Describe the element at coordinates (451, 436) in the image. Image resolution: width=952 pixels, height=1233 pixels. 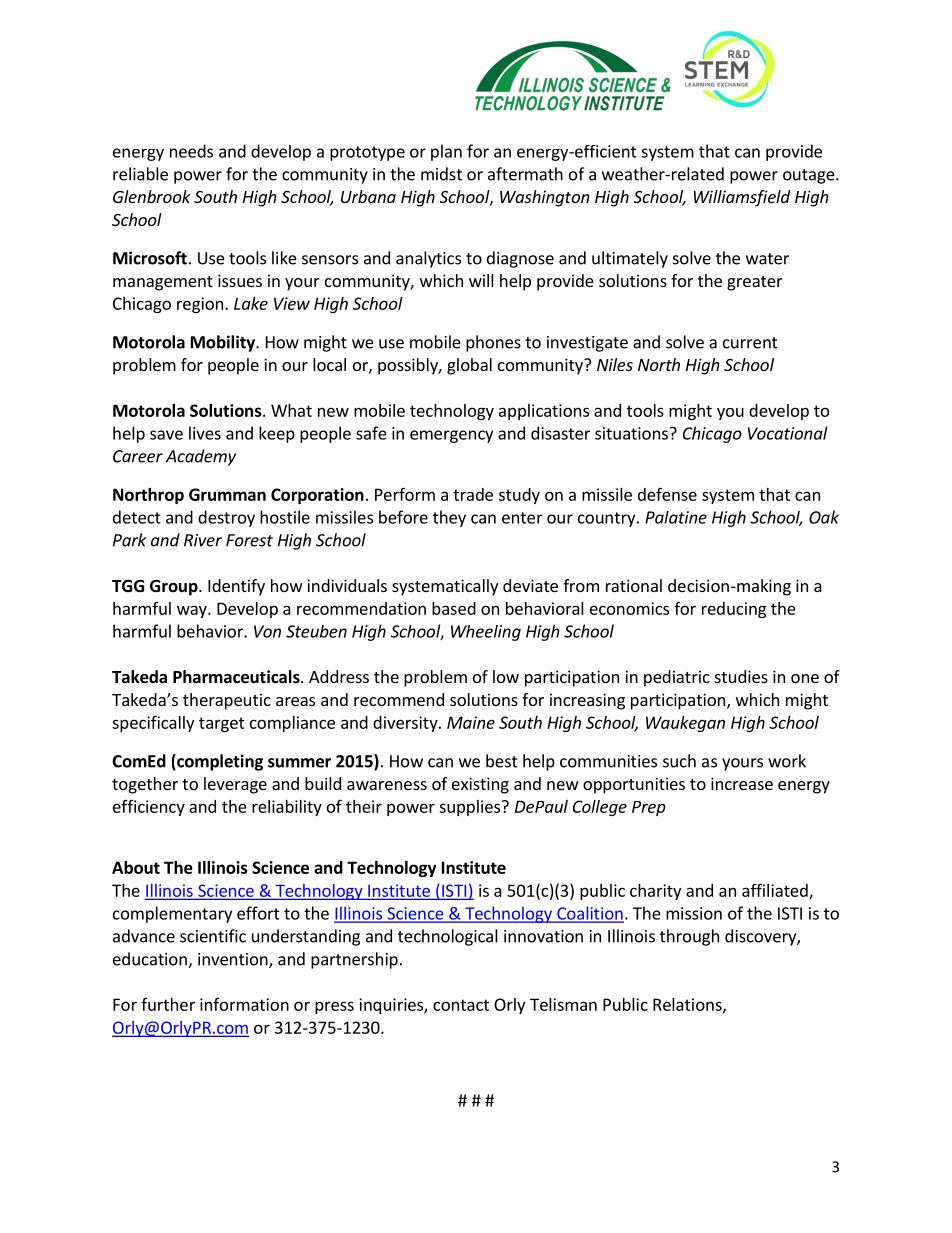
I see `emergency` at that location.
